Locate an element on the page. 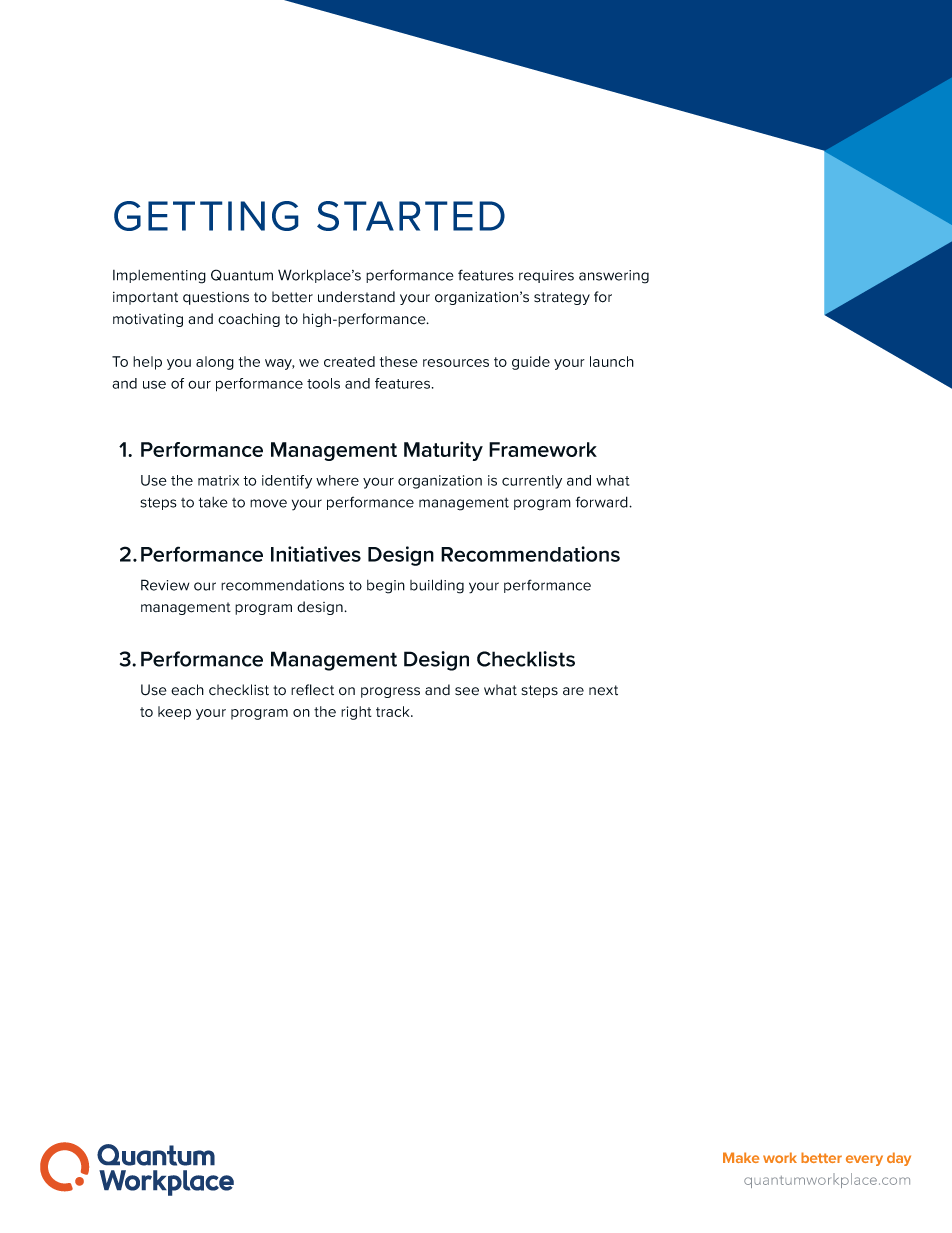 The width and height of the page is (952, 1233). are is located at coordinates (573, 691).
